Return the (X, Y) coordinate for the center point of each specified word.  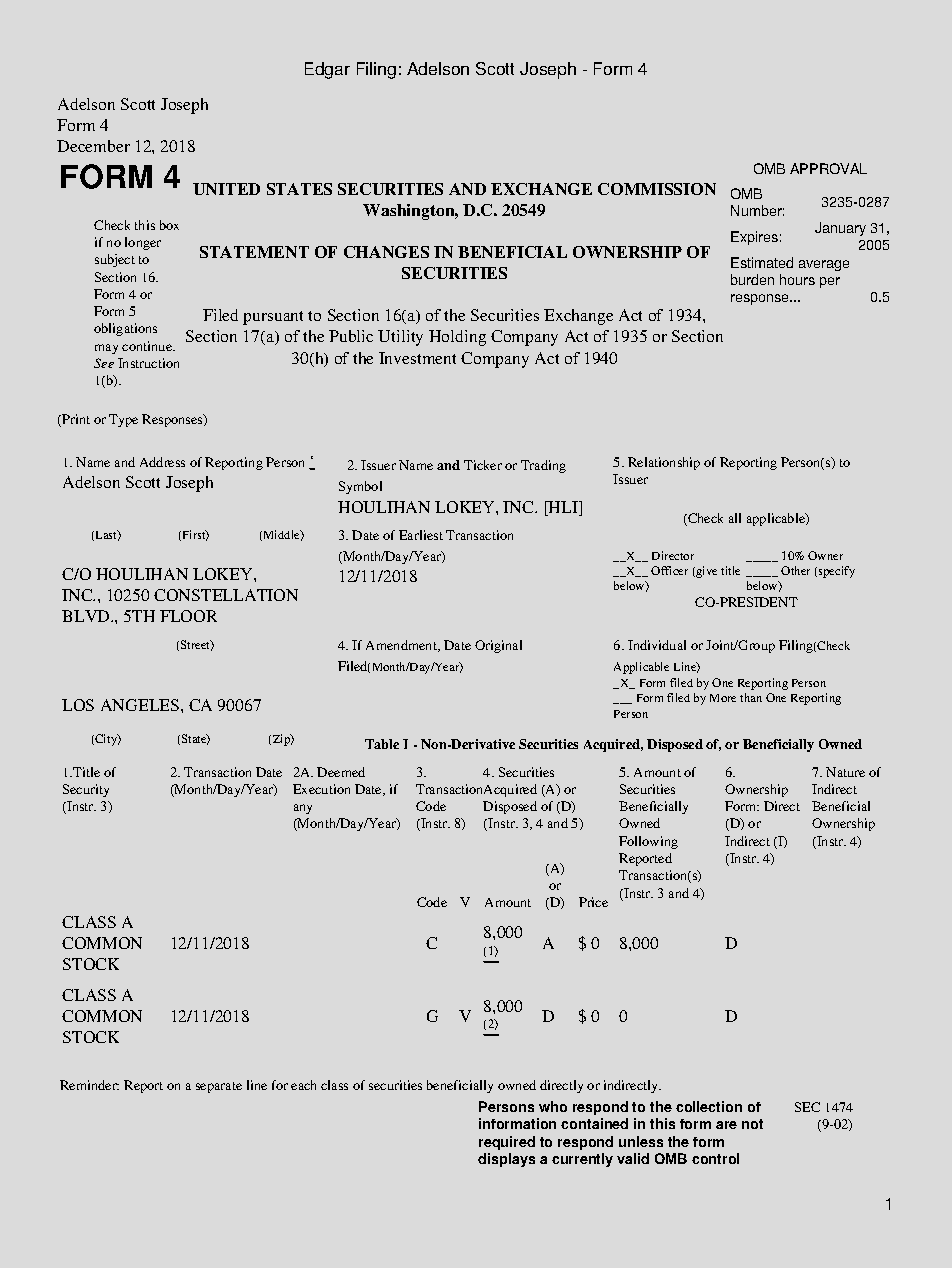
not (752, 1124)
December (93, 146)
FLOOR (188, 616)
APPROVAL (828, 168)
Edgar (327, 70)
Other (795, 570)
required (507, 1143)
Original (498, 646)
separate (219, 1087)
